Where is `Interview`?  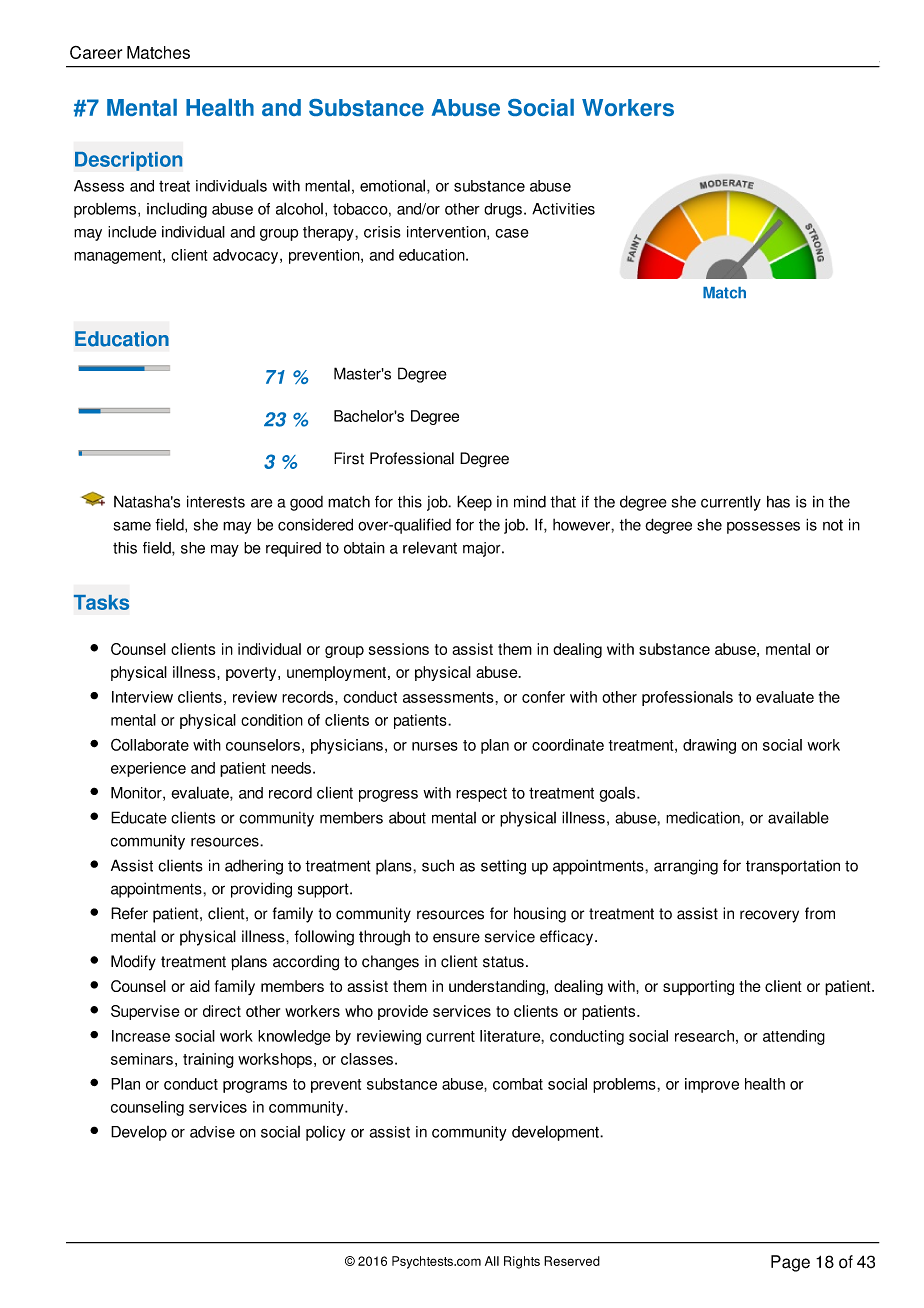
Interview is located at coordinates (142, 697).
